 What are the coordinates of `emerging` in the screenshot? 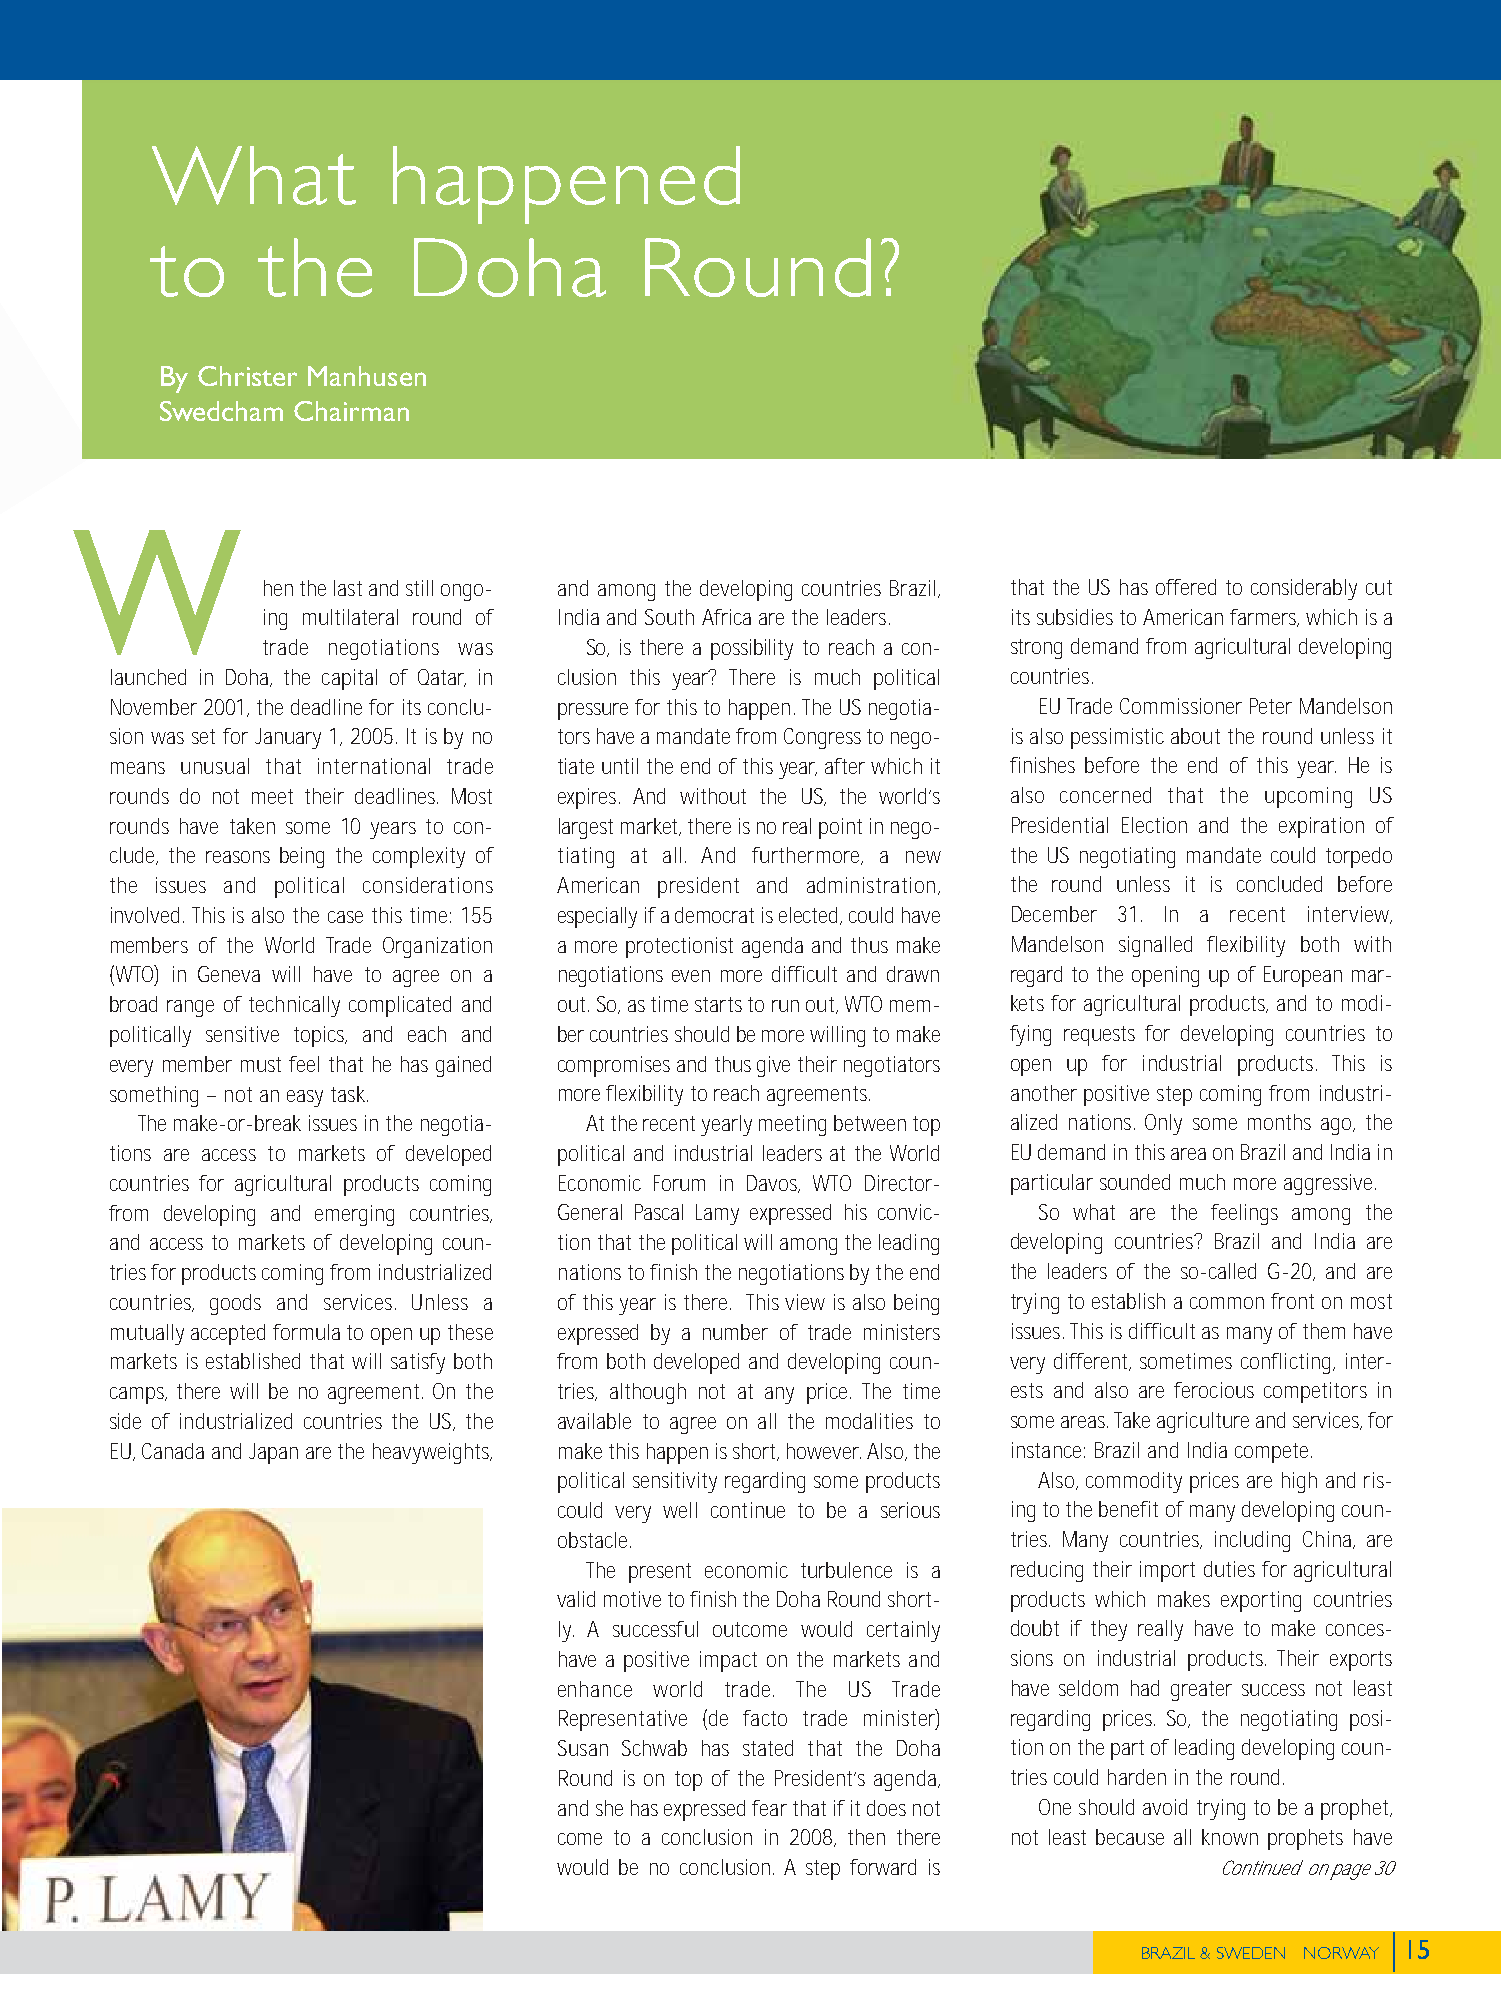 It's located at (354, 1215).
